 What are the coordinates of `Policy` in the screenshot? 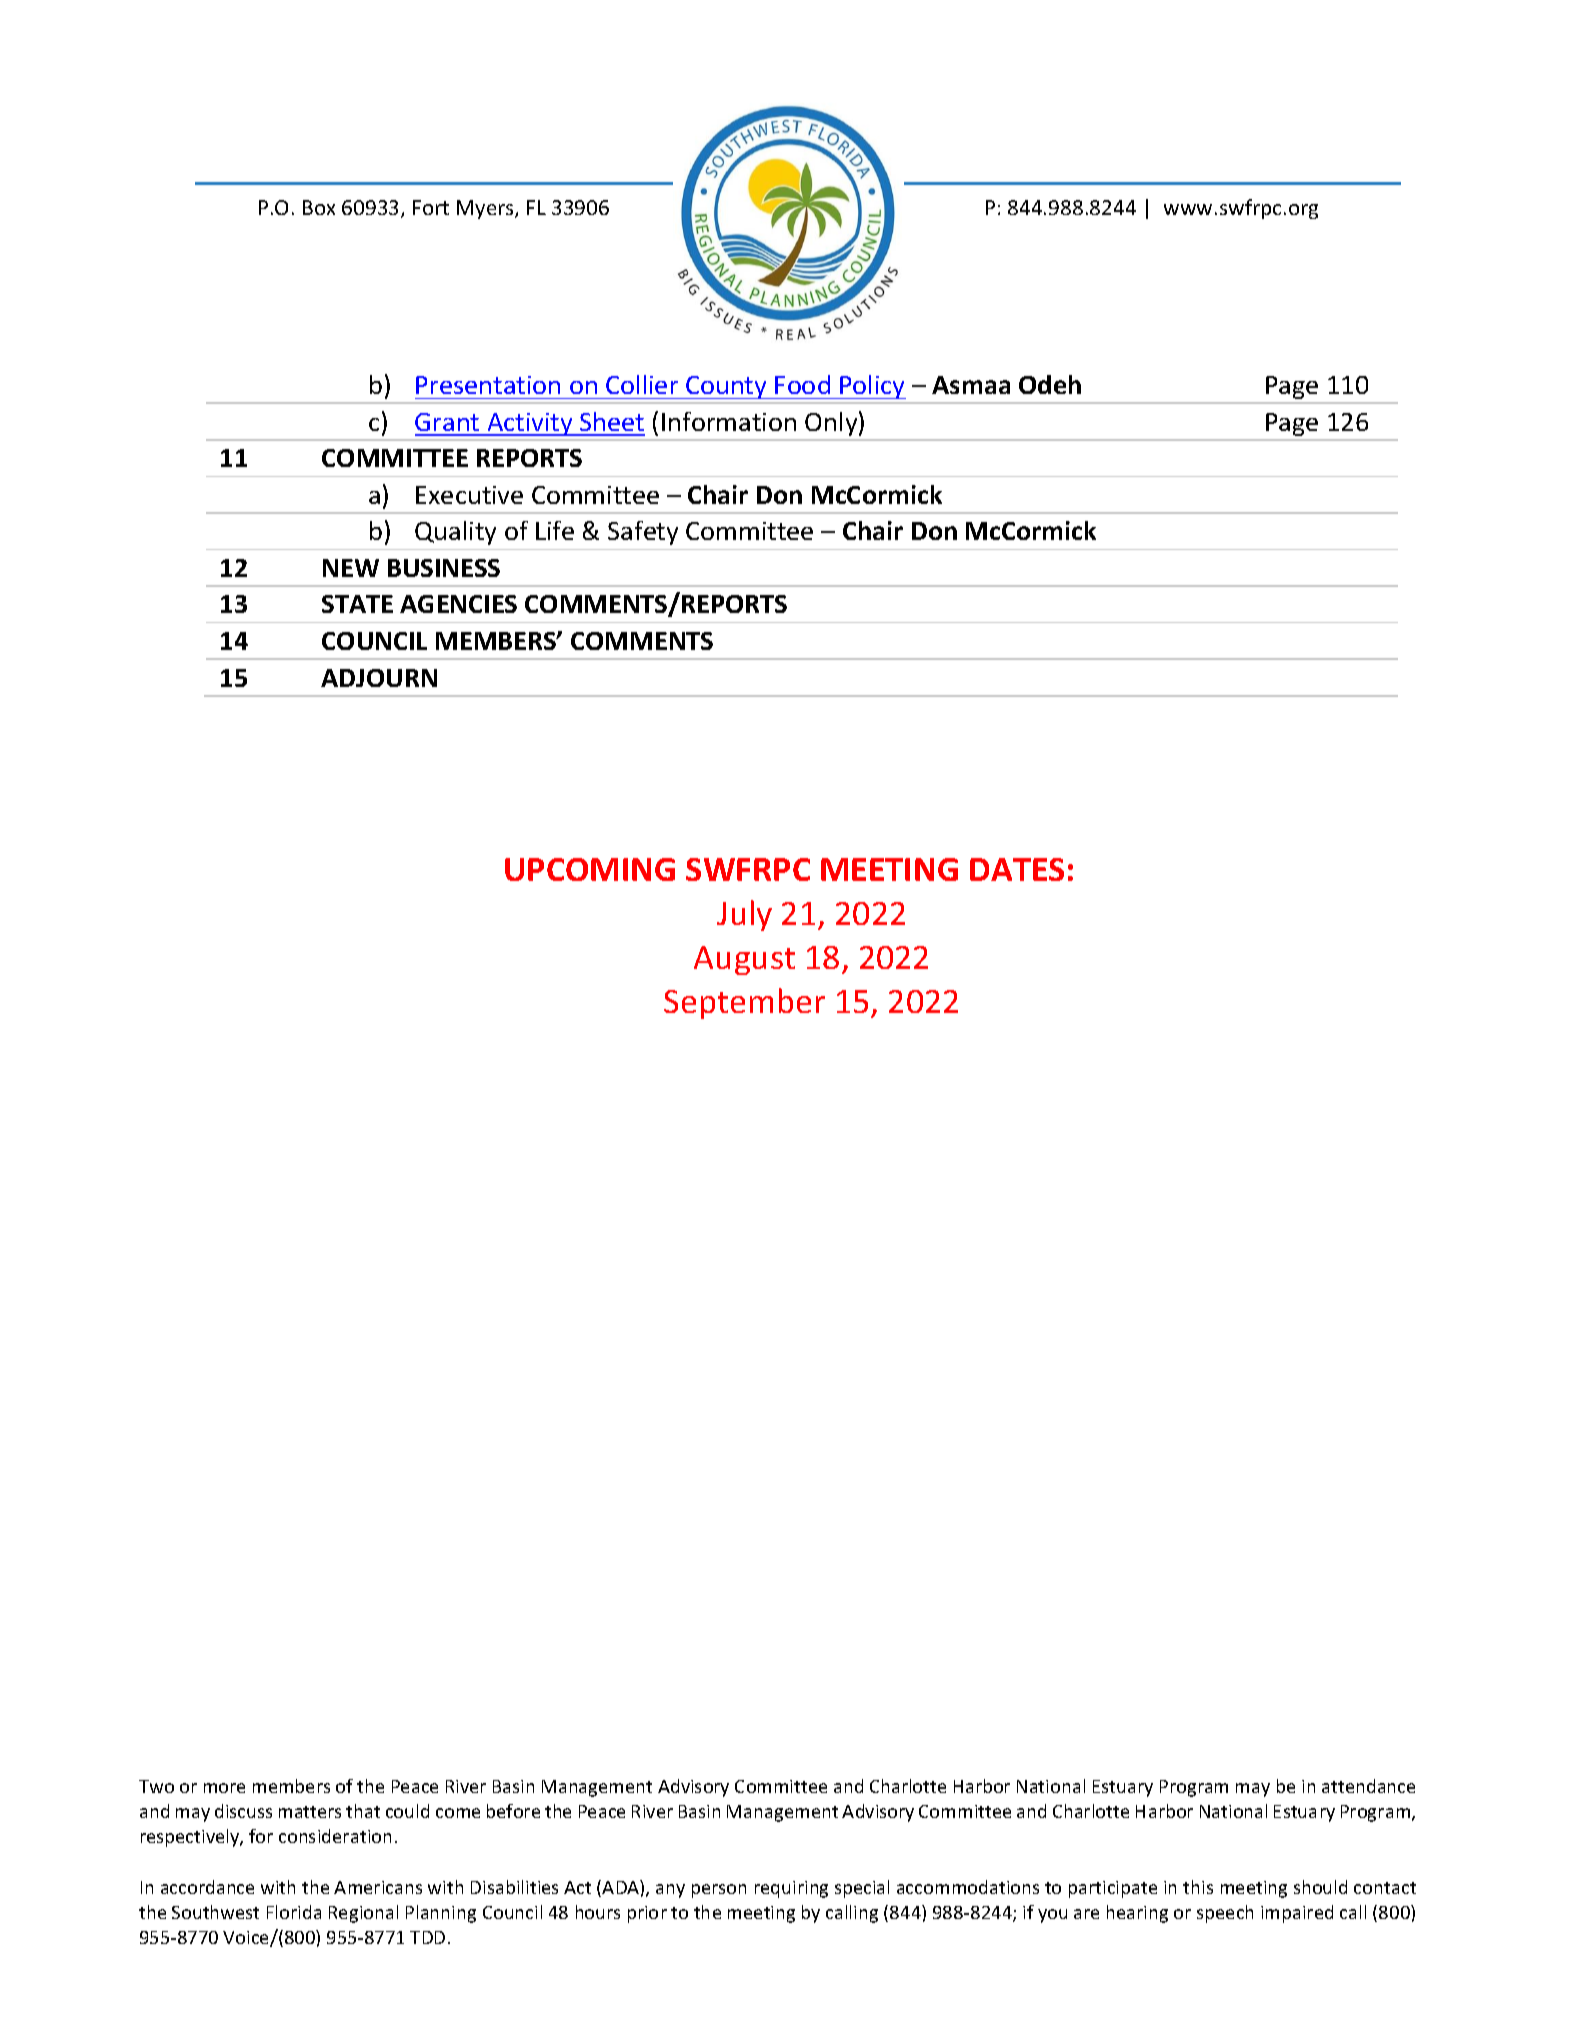 It's located at (872, 387).
